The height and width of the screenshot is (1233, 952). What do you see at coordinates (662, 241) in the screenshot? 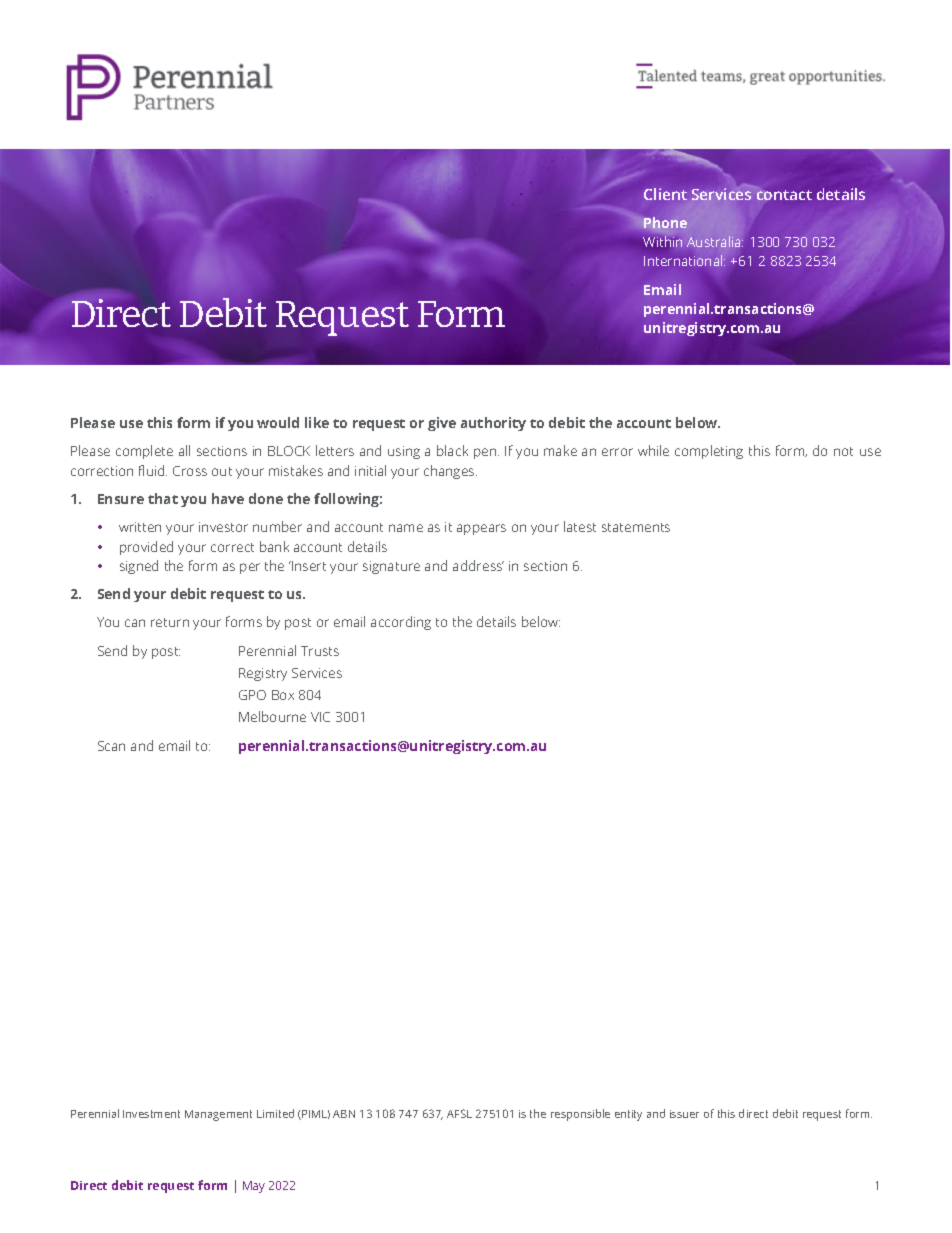
I see `Within` at bounding box center [662, 241].
